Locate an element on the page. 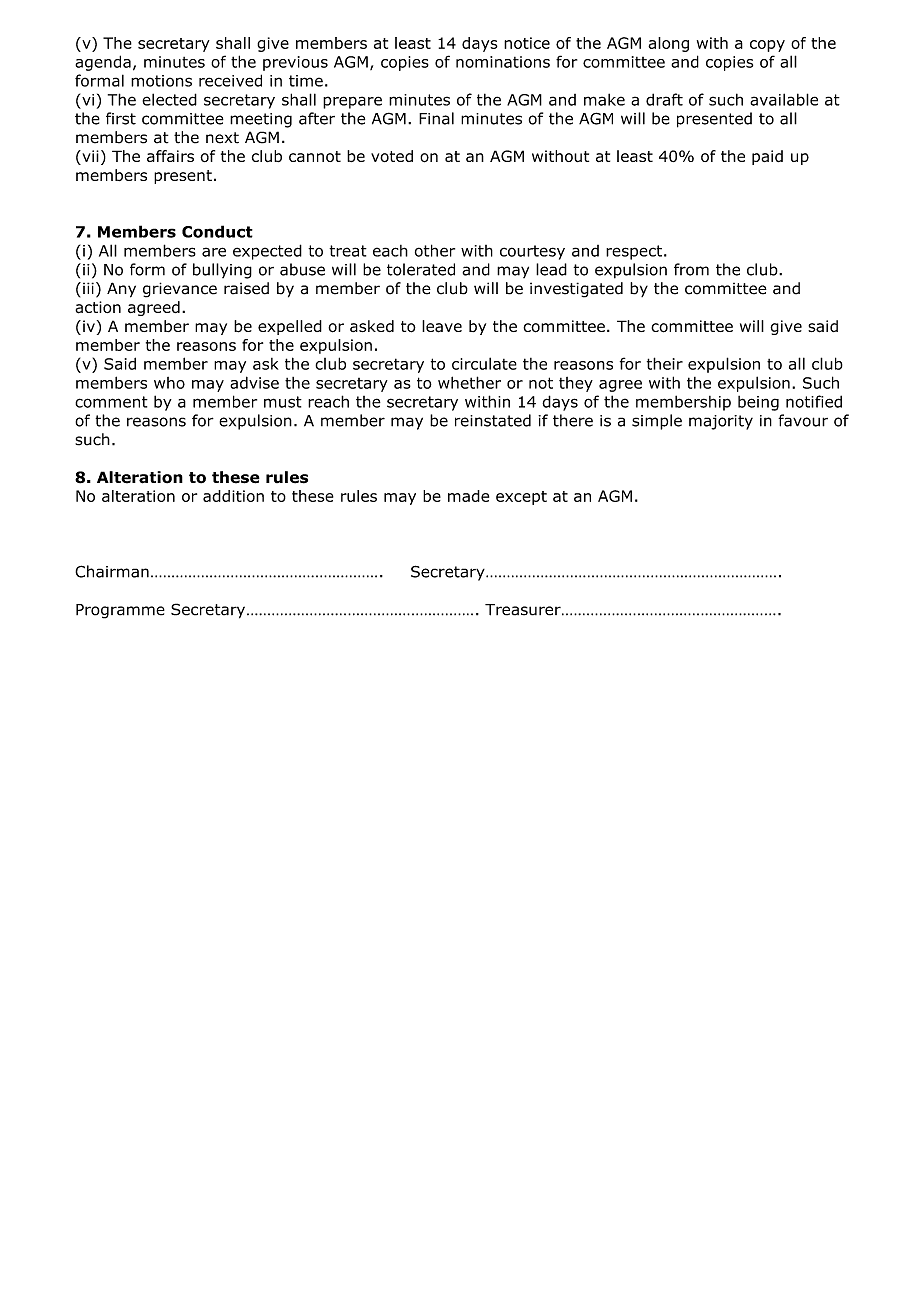 The height and width of the document is (1308, 924). their is located at coordinates (665, 363).
